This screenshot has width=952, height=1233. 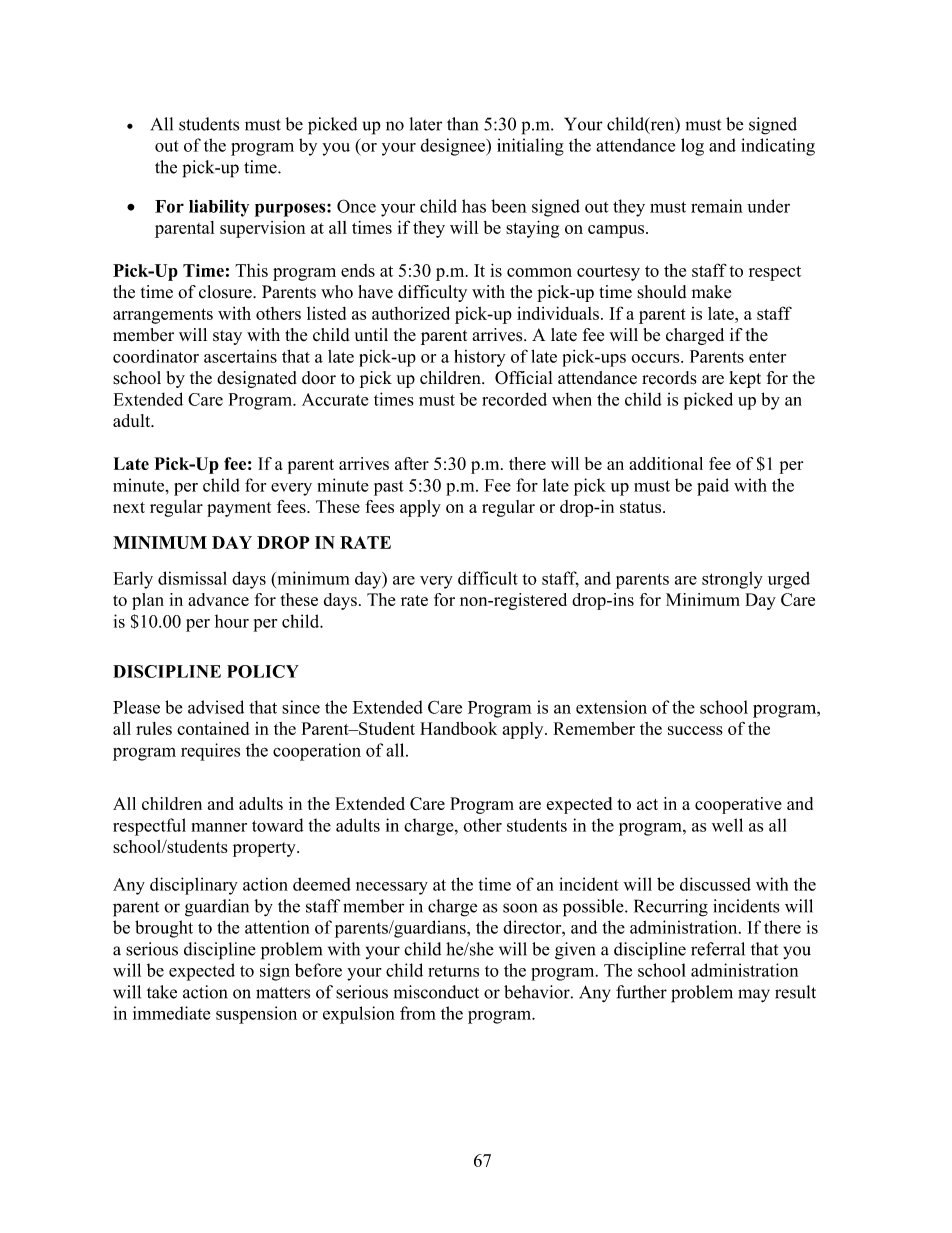 I want to click on success, so click(x=695, y=730).
